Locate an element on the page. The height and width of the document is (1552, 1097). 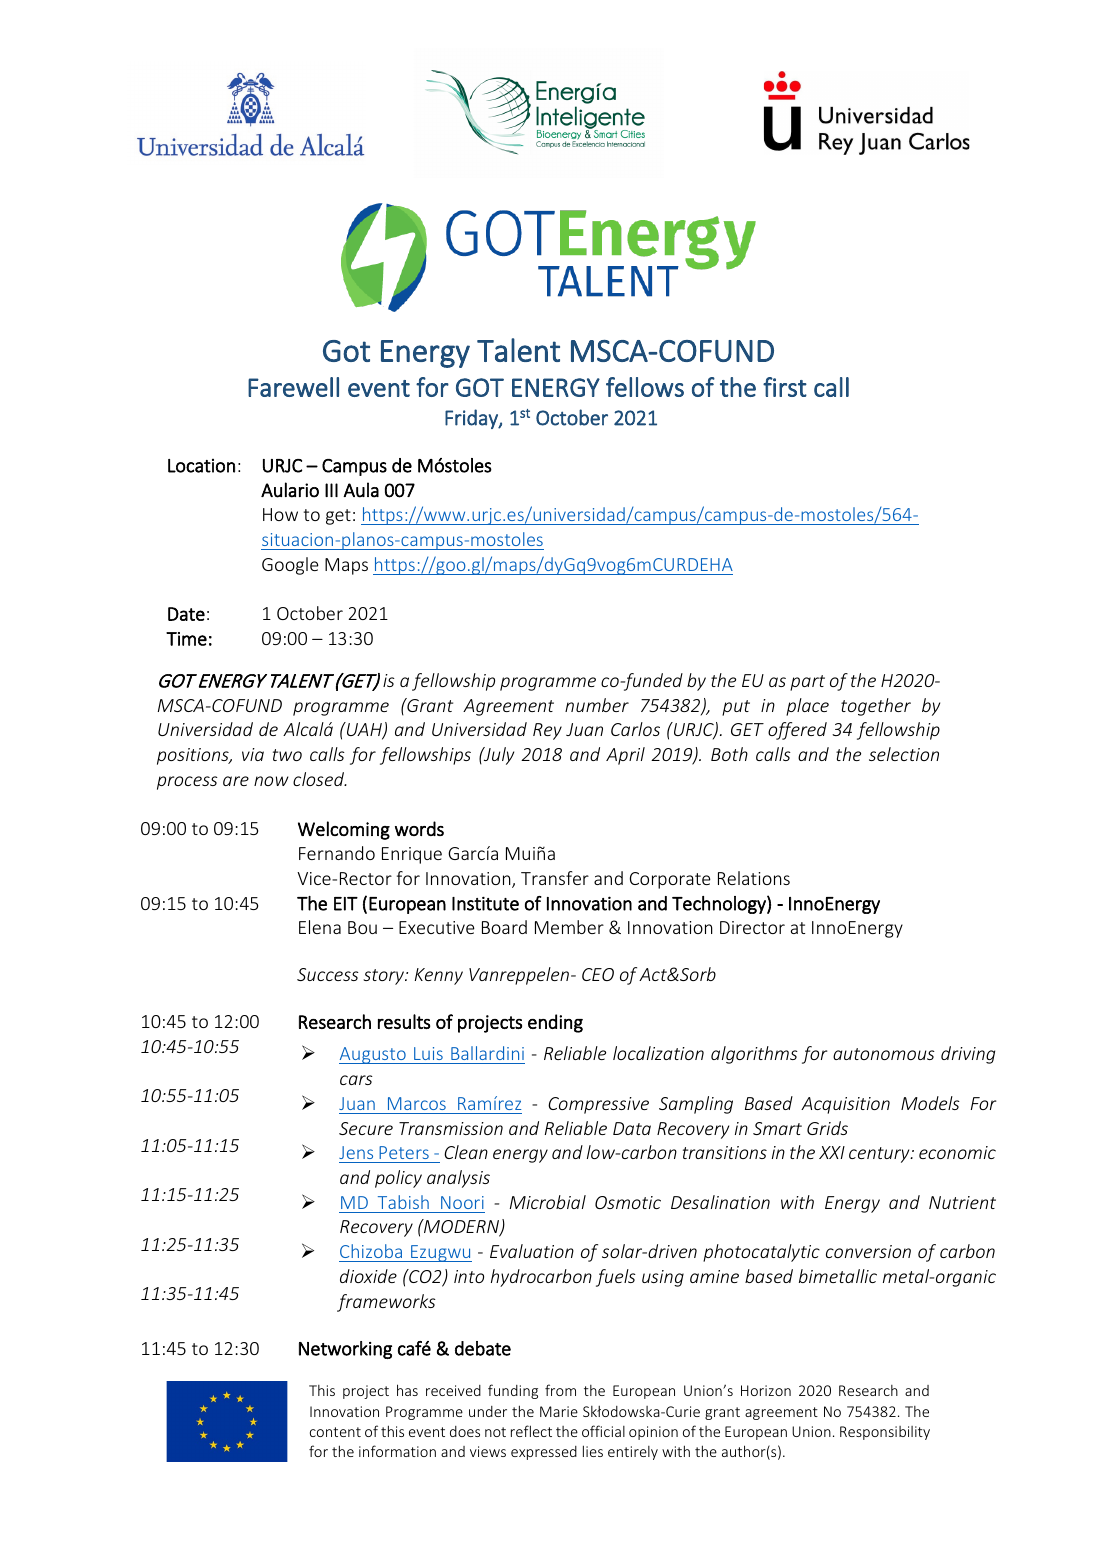
Responsibility is located at coordinates (885, 1433).
